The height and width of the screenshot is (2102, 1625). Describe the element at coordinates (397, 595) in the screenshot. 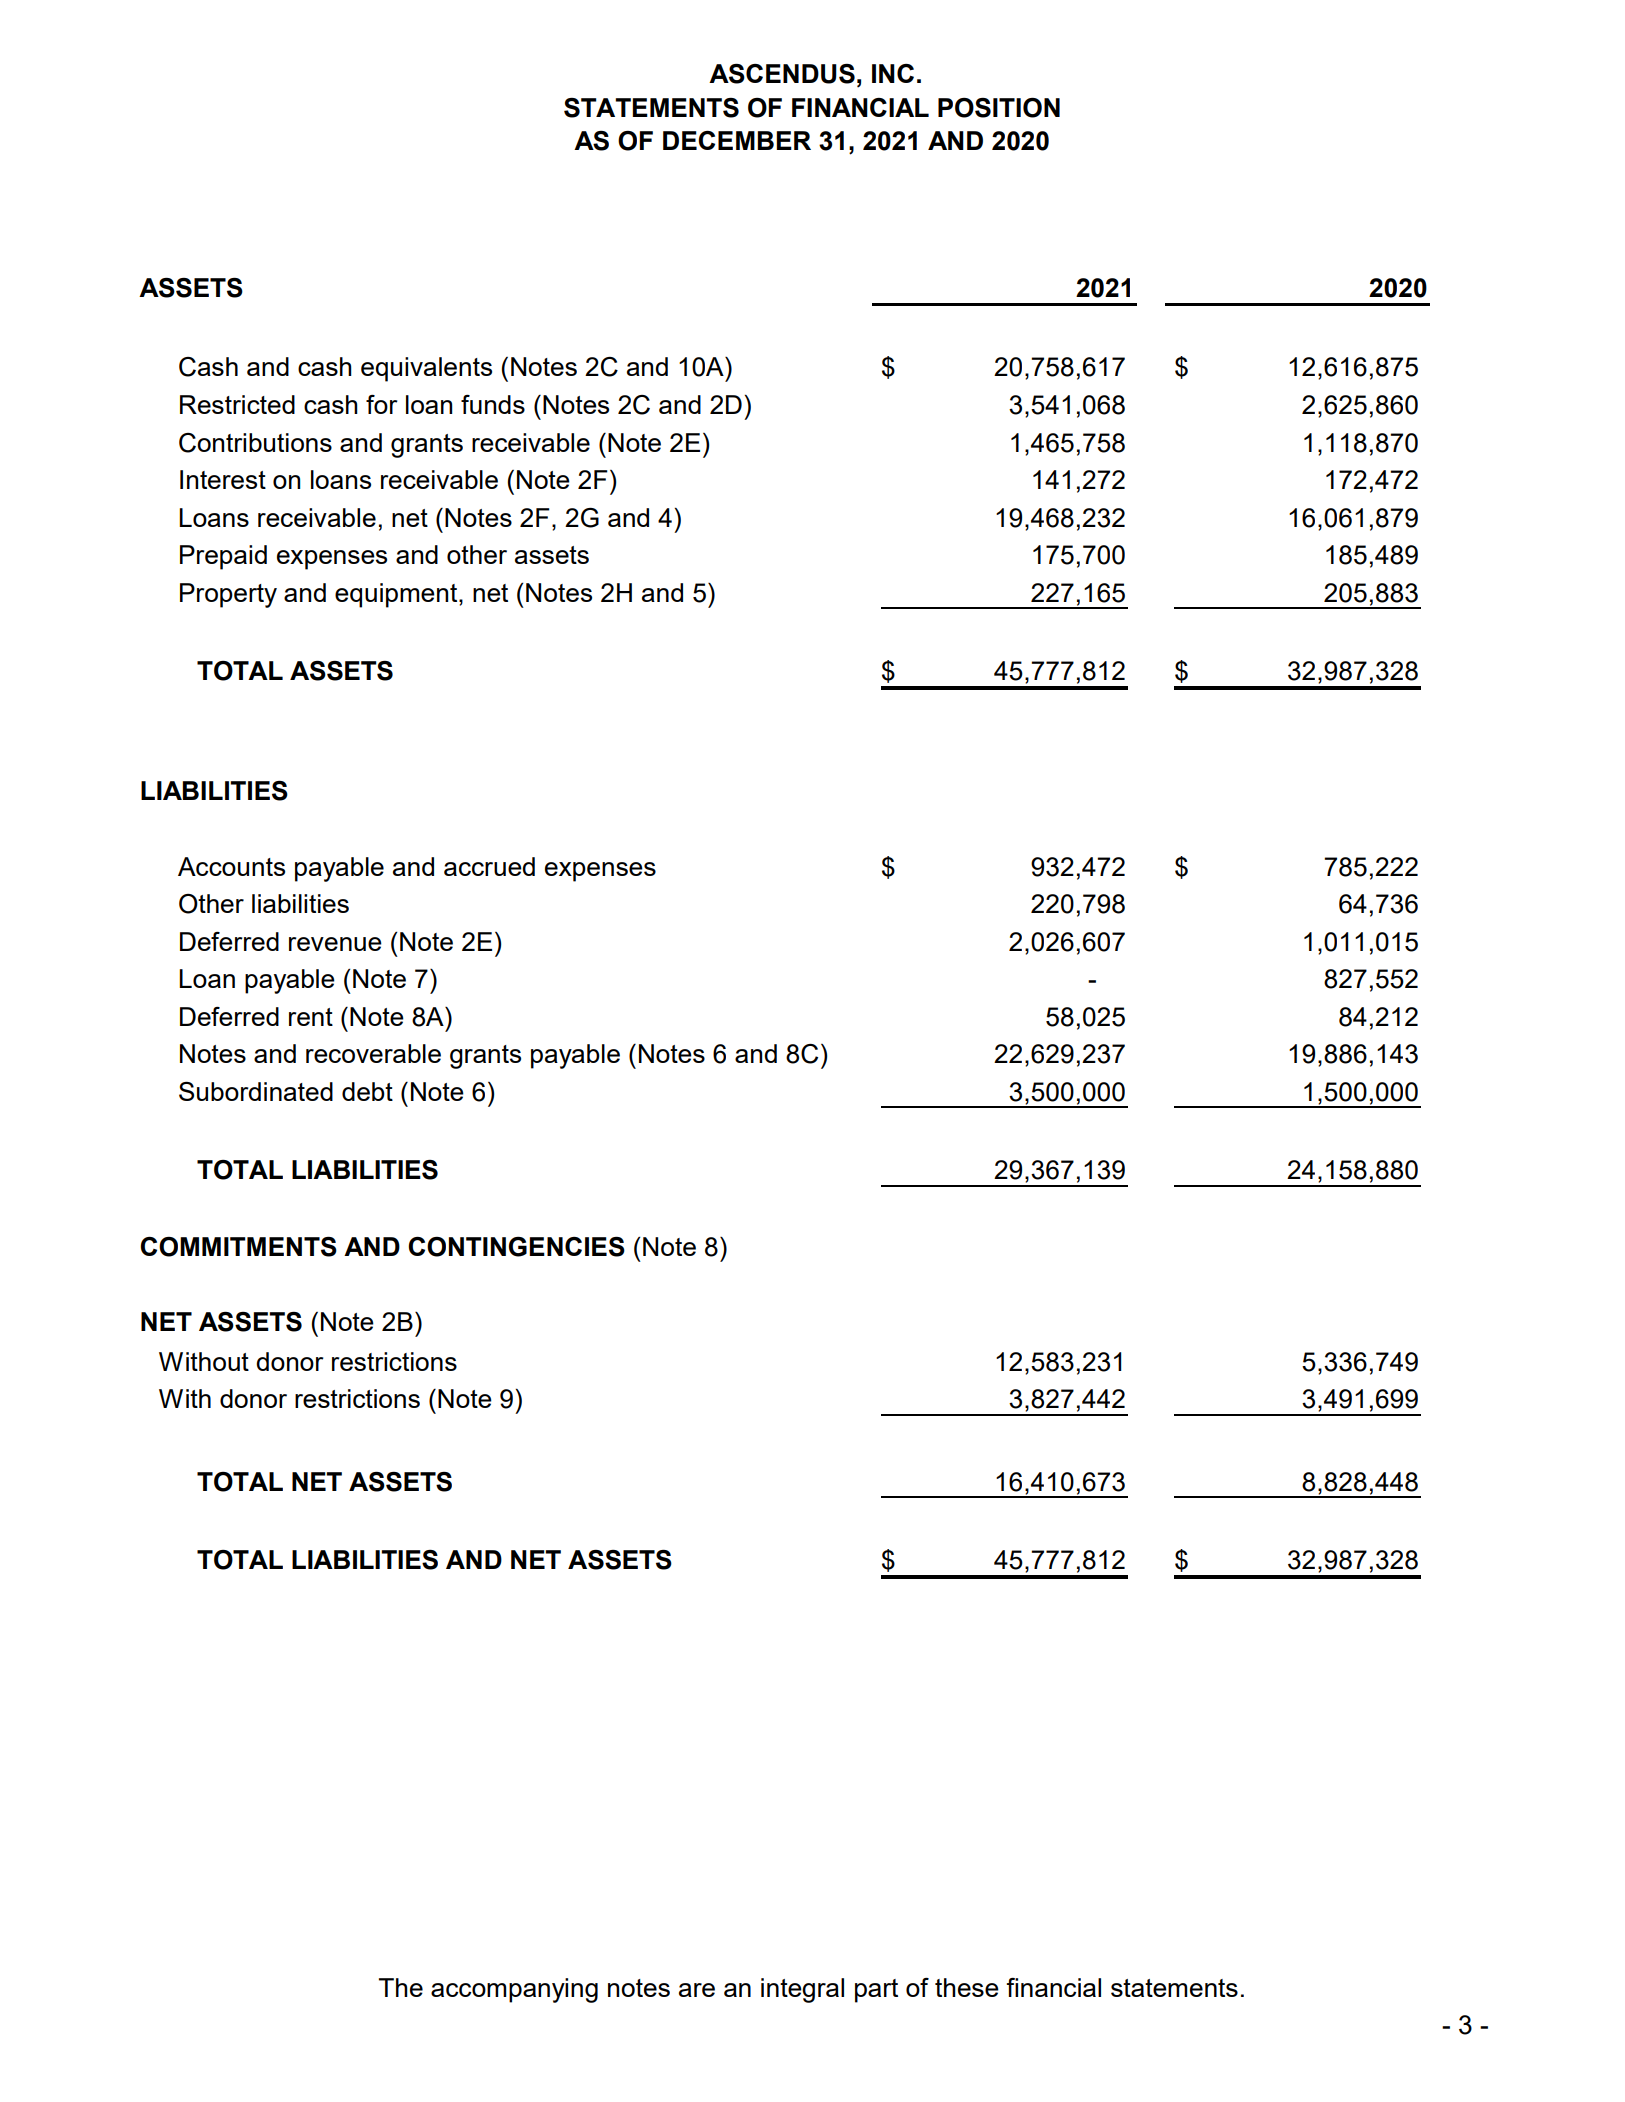

I see `equipment` at that location.
